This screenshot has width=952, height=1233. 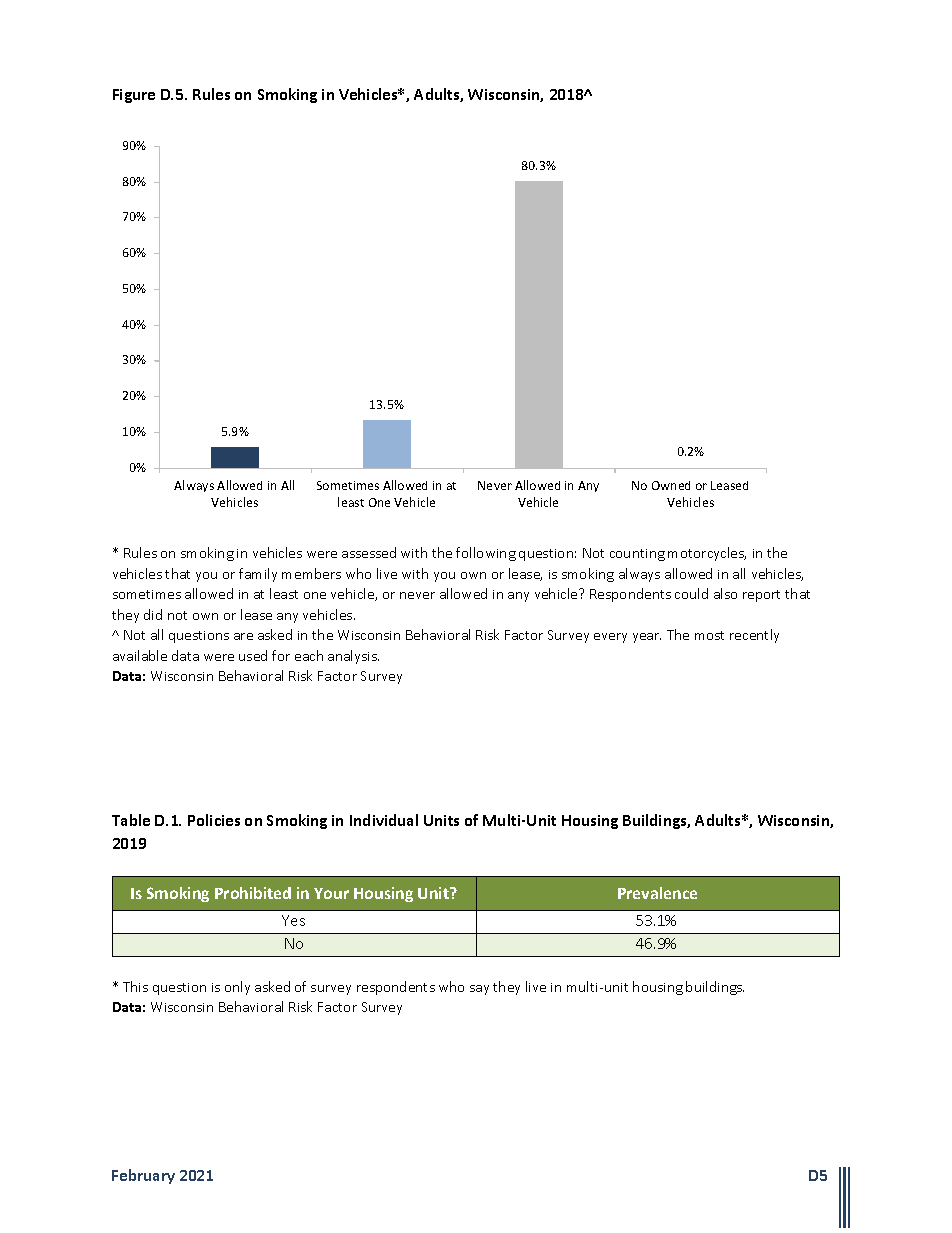 What do you see at coordinates (134, 96) in the screenshot?
I see `Figure` at bounding box center [134, 96].
